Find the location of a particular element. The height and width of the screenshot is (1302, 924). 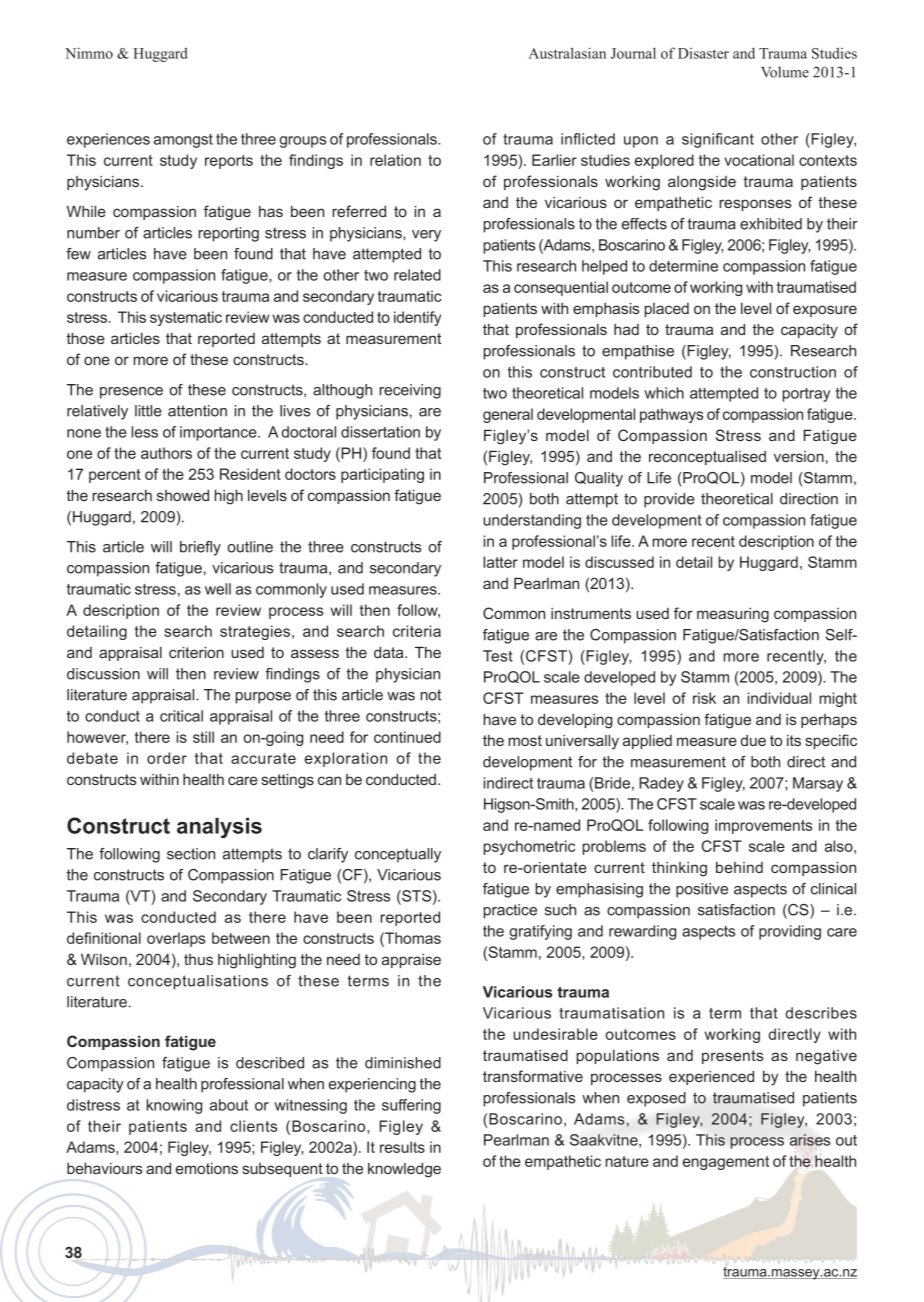

knowing is located at coordinates (174, 1106).
